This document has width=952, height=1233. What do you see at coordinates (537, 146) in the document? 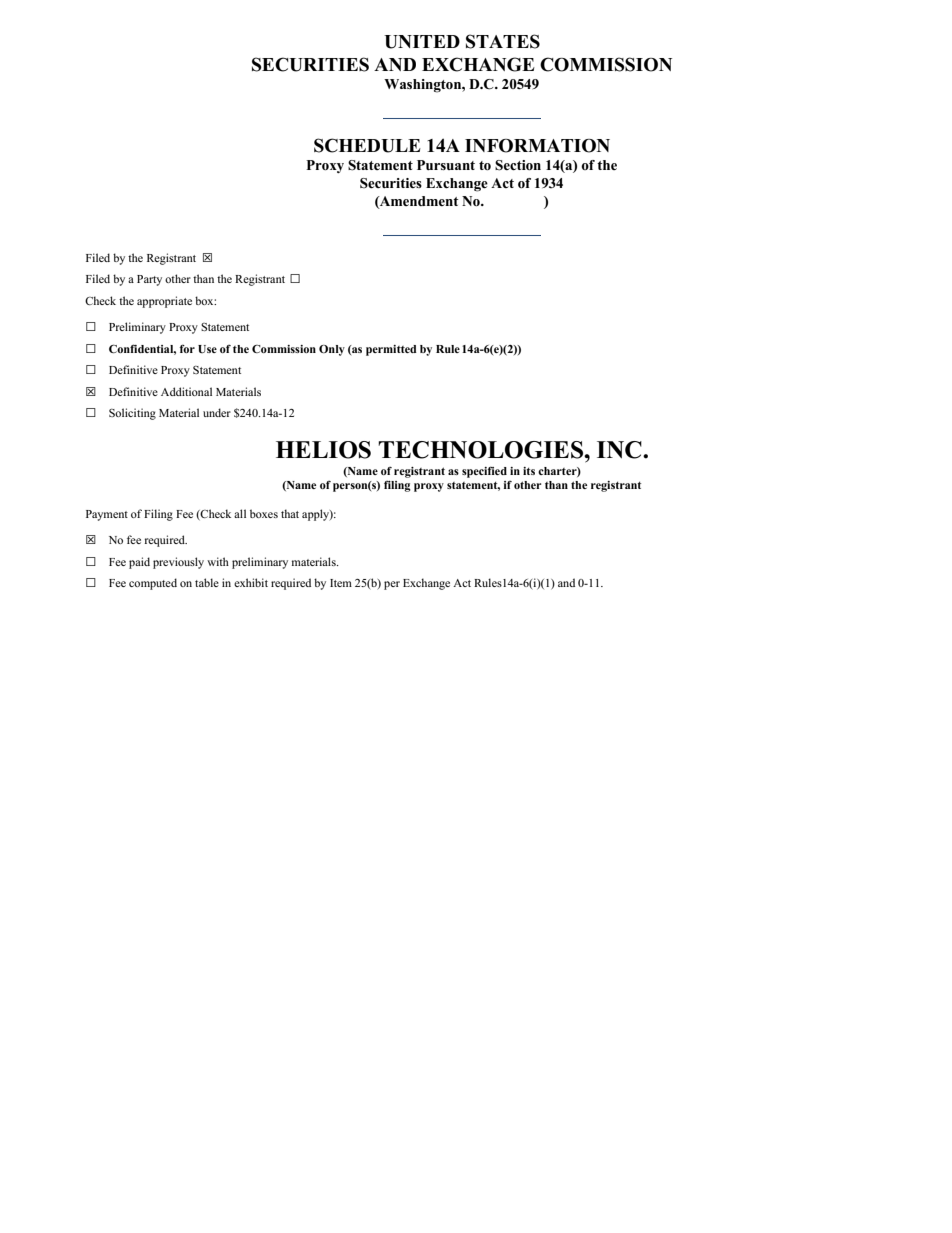
I see `INFORMATION` at bounding box center [537, 146].
